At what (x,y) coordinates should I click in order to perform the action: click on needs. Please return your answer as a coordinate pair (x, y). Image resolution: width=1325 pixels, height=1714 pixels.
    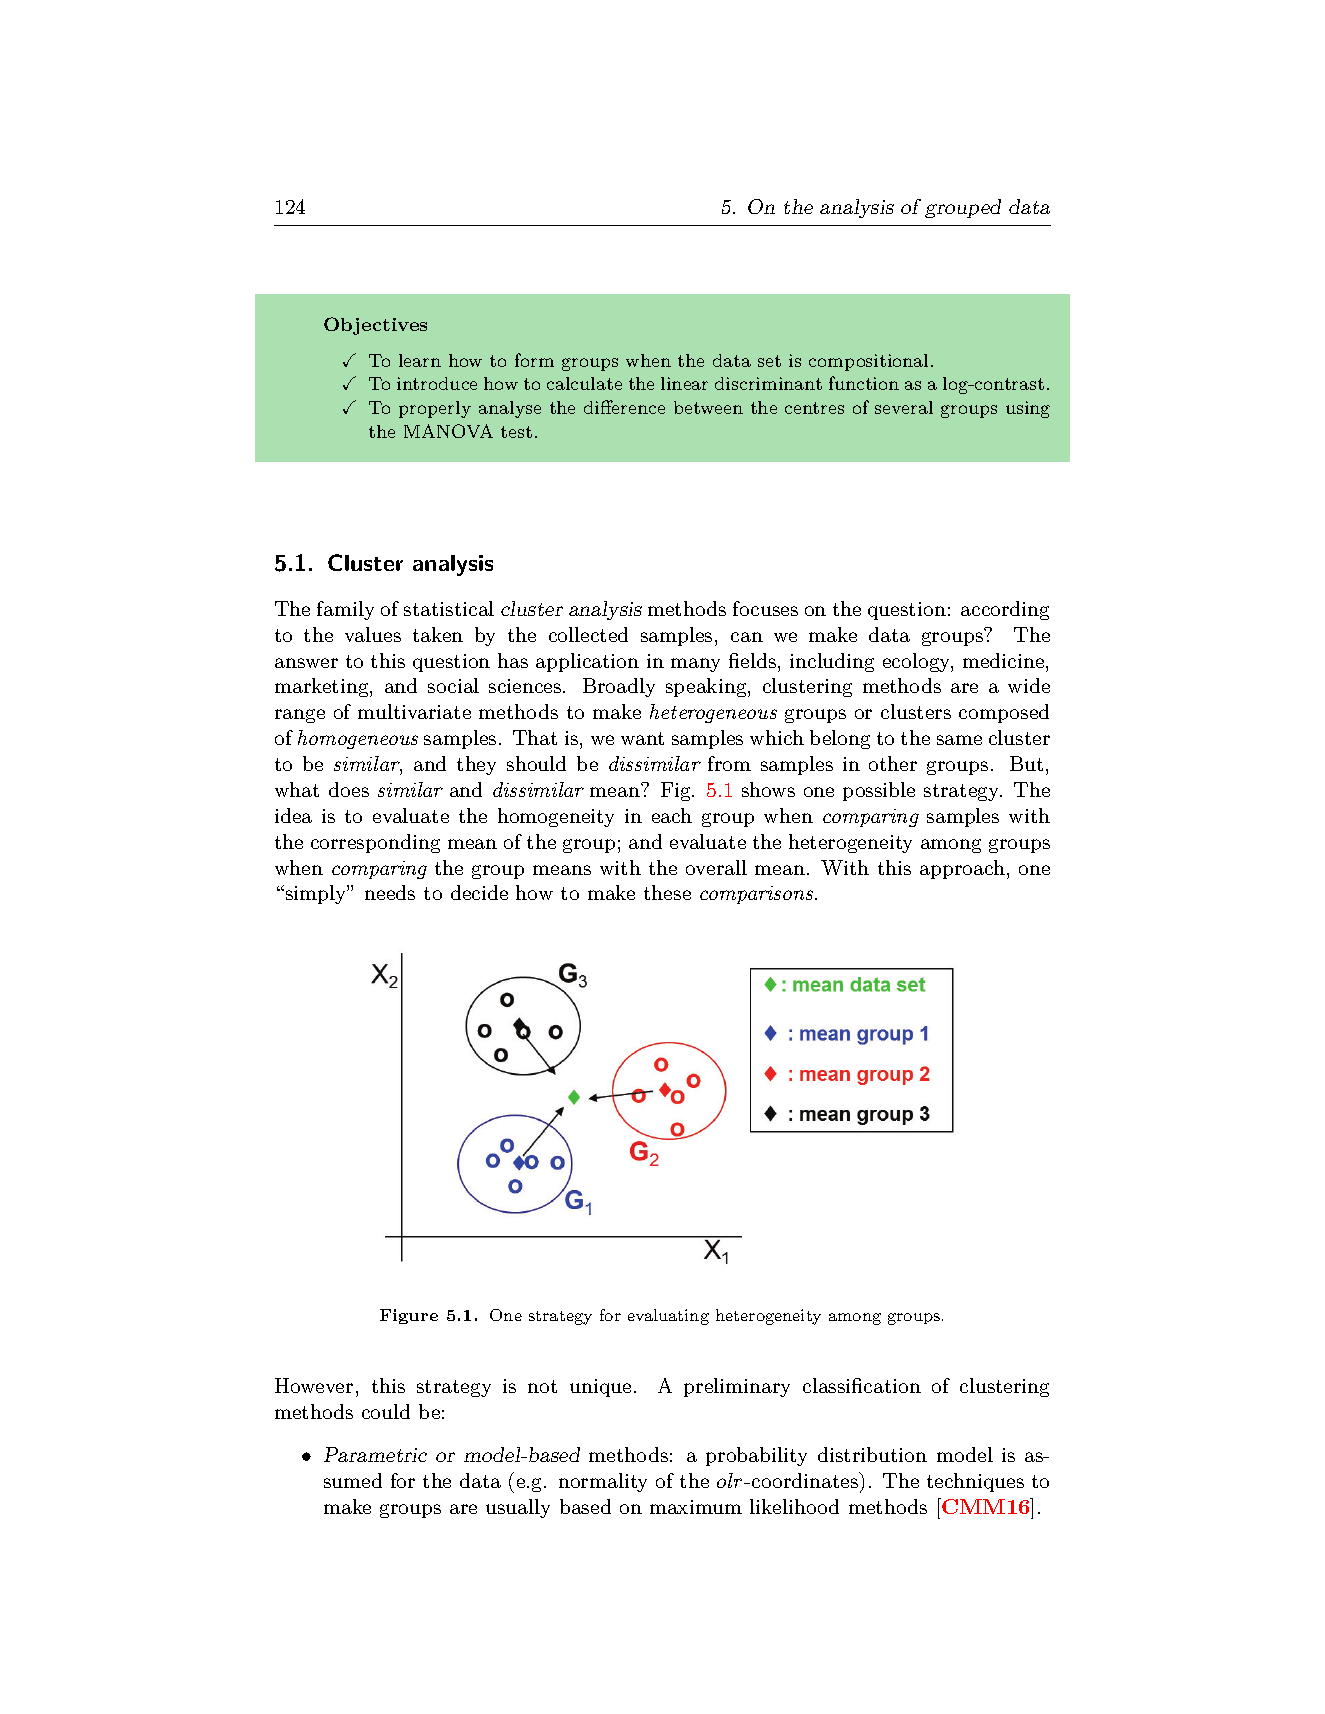
    Looking at the image, I should click on (390, 892).
